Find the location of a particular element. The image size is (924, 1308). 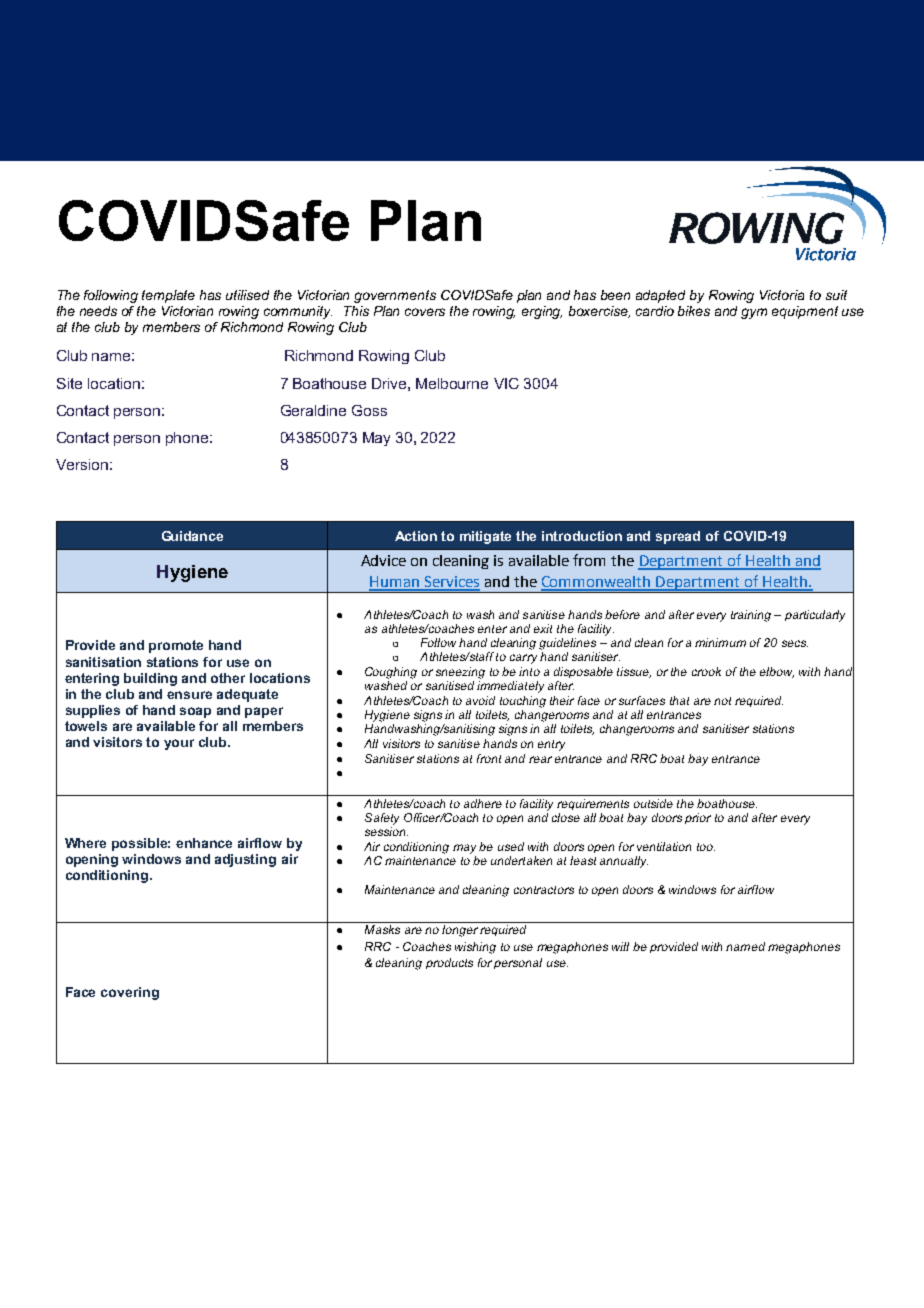

covers is located at coordinates (425, 312).
